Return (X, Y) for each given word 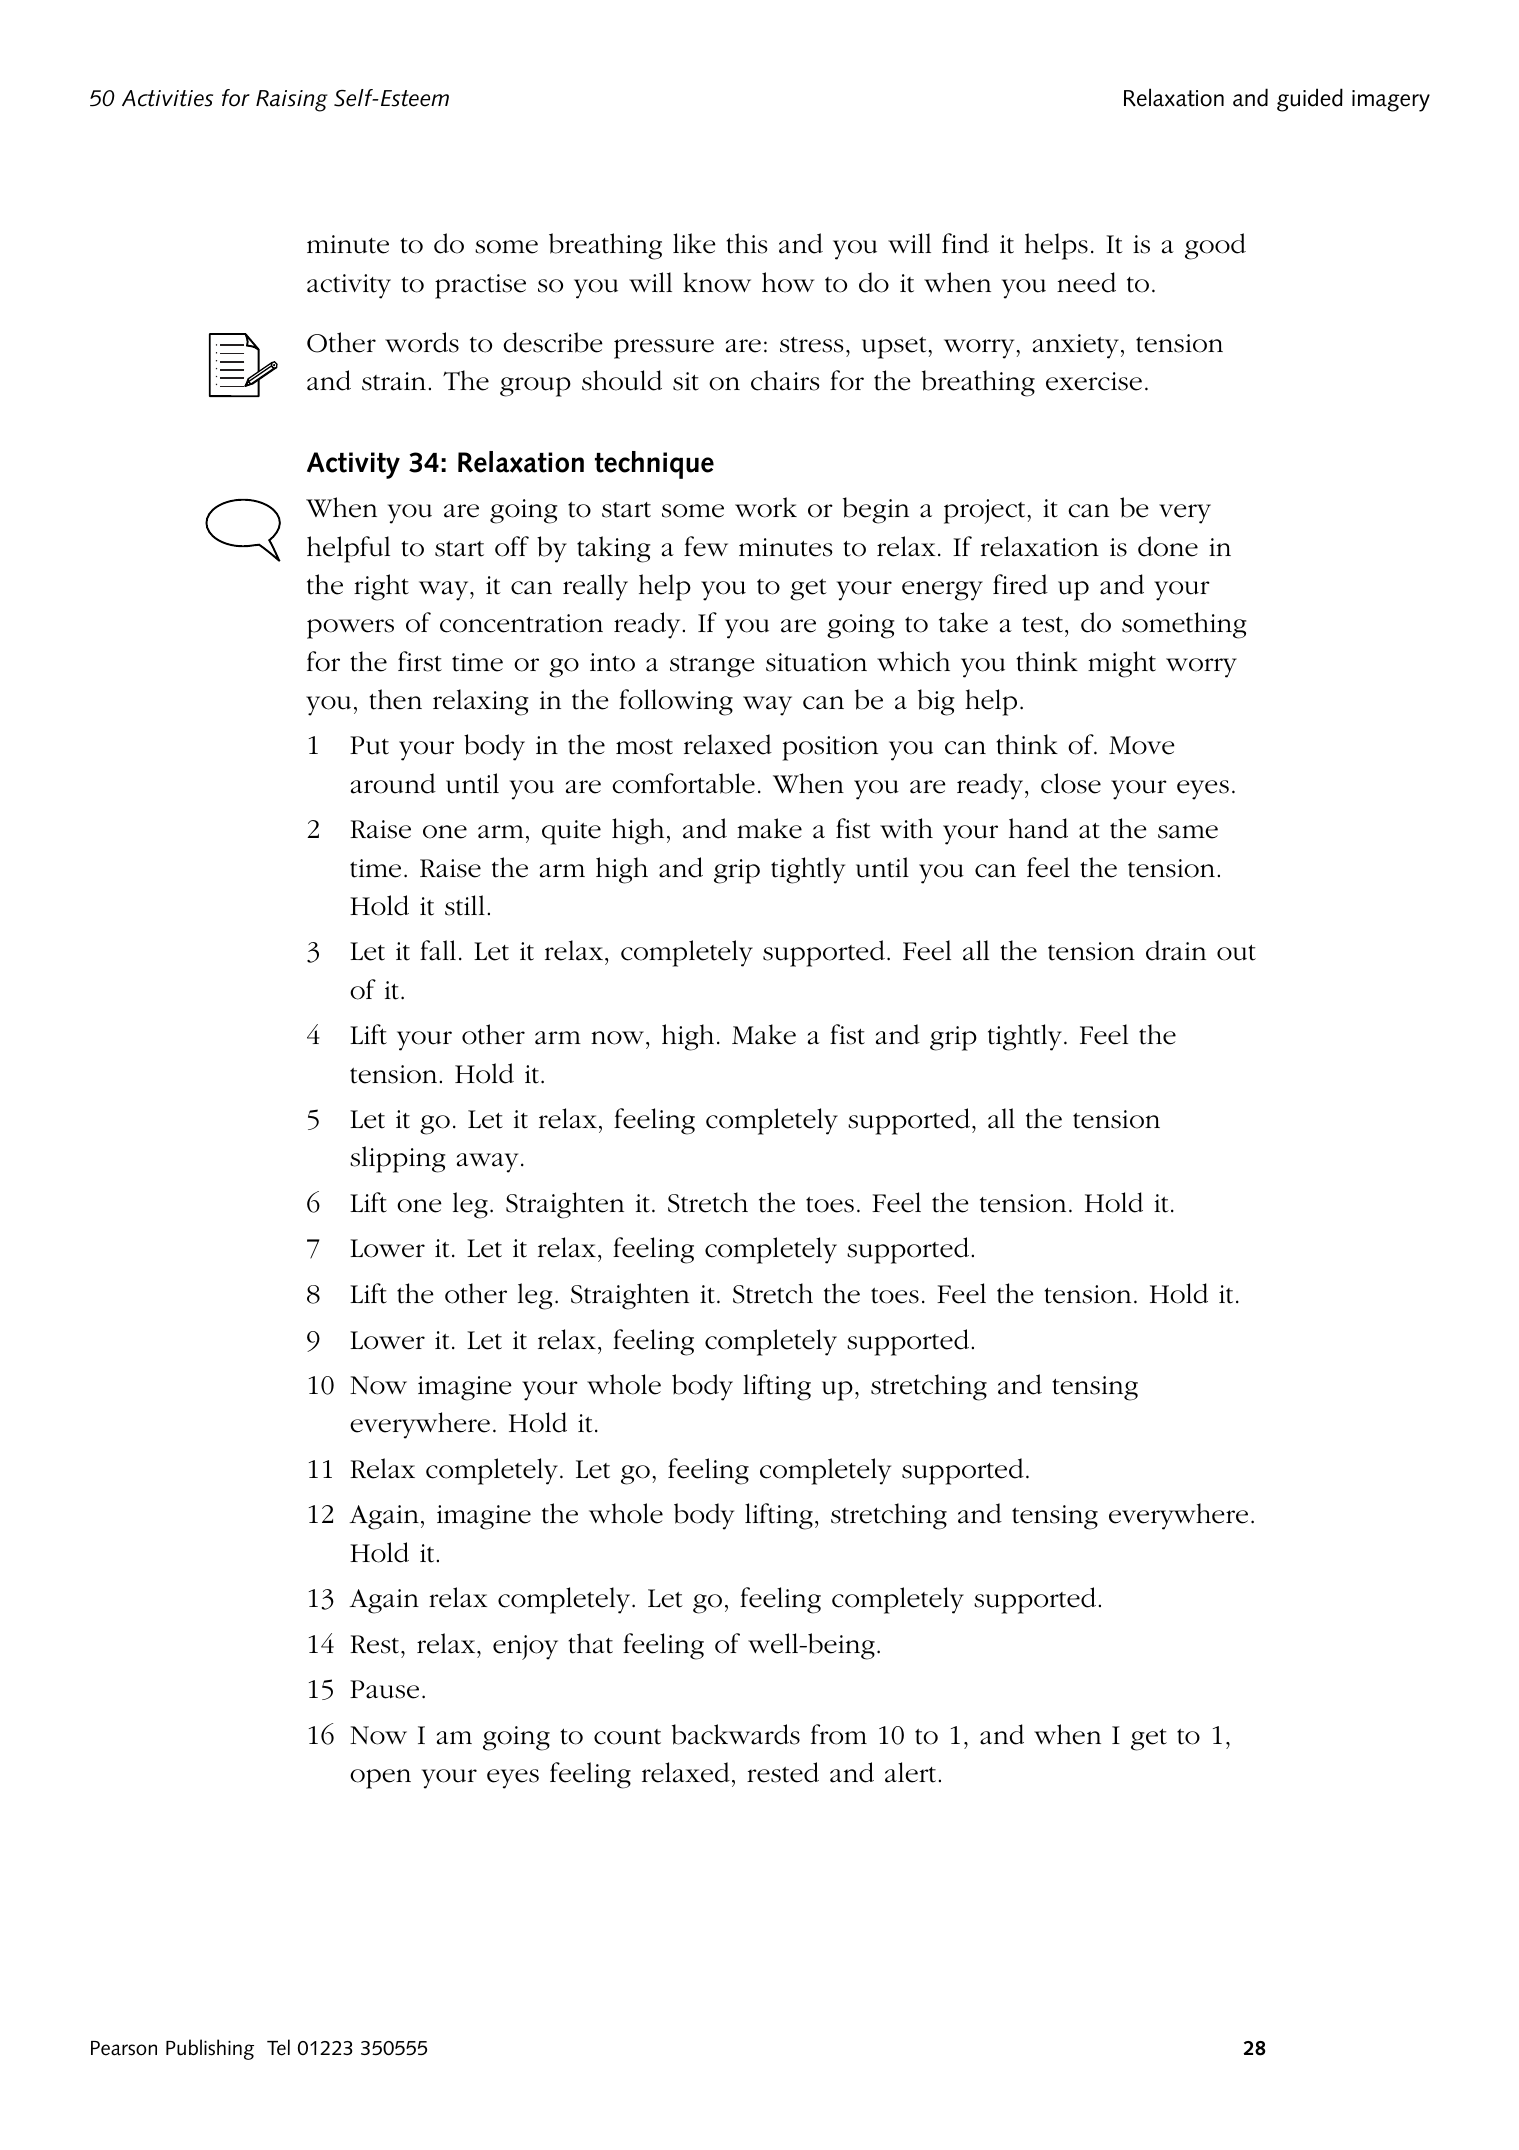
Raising (292, 101)
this (747, 243)
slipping (397, 1159)
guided (1310, 100)
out (1236, 953)
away (487, 1163)
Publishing (210, 2049)
